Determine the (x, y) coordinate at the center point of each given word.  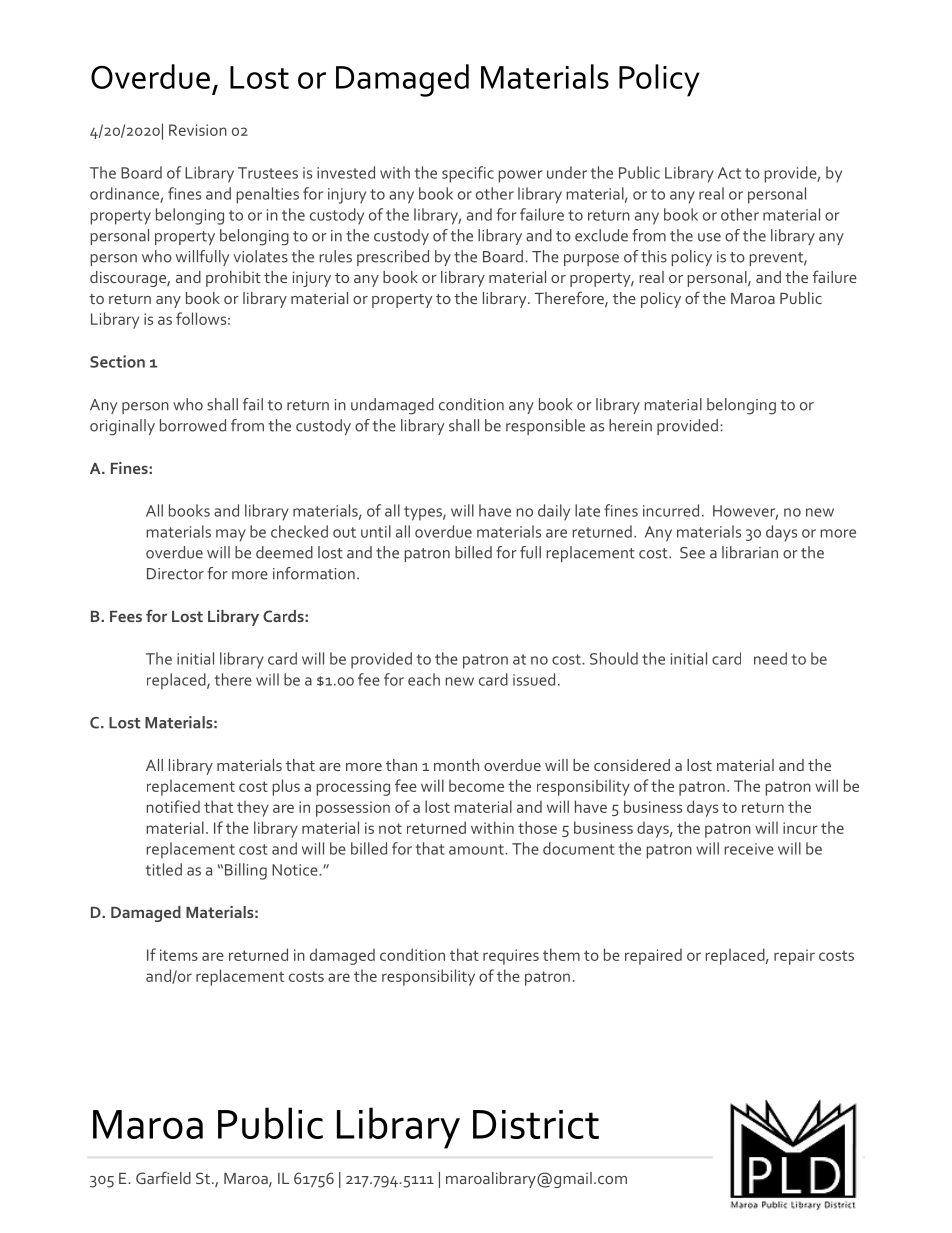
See (692, 553)
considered (632, 765)
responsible (545, 427)
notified (173, 806)
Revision (198, 130)
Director (175, 574)
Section (117, 361)
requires (511, 957)
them (561, 954)
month (456, 765)
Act (729, 173)
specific (468, 174)
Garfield (163, 1177)
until (376, 531)
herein (630, 425)
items (179, 955)
